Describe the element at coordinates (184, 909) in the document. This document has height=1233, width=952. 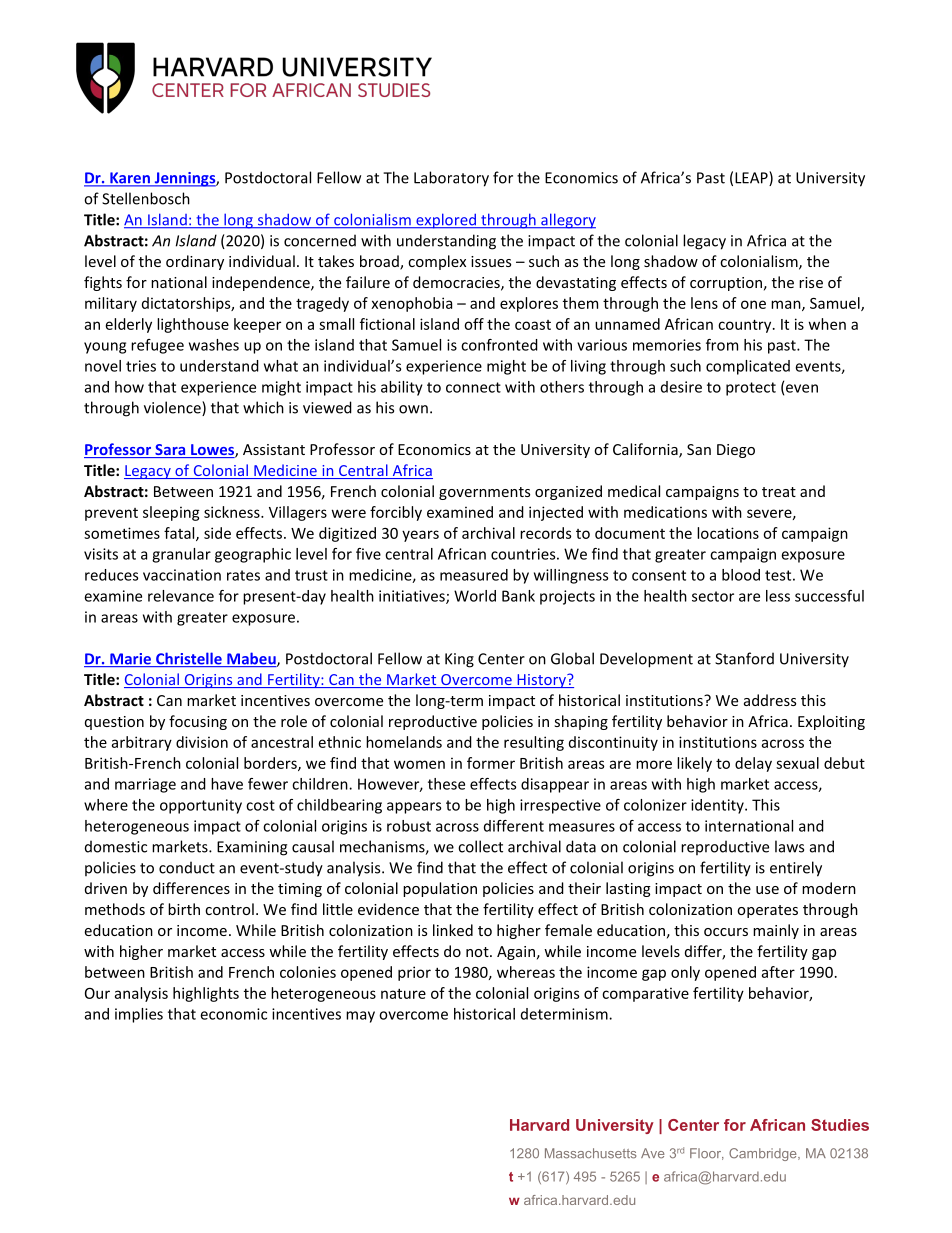
I see `birth` at that location.
